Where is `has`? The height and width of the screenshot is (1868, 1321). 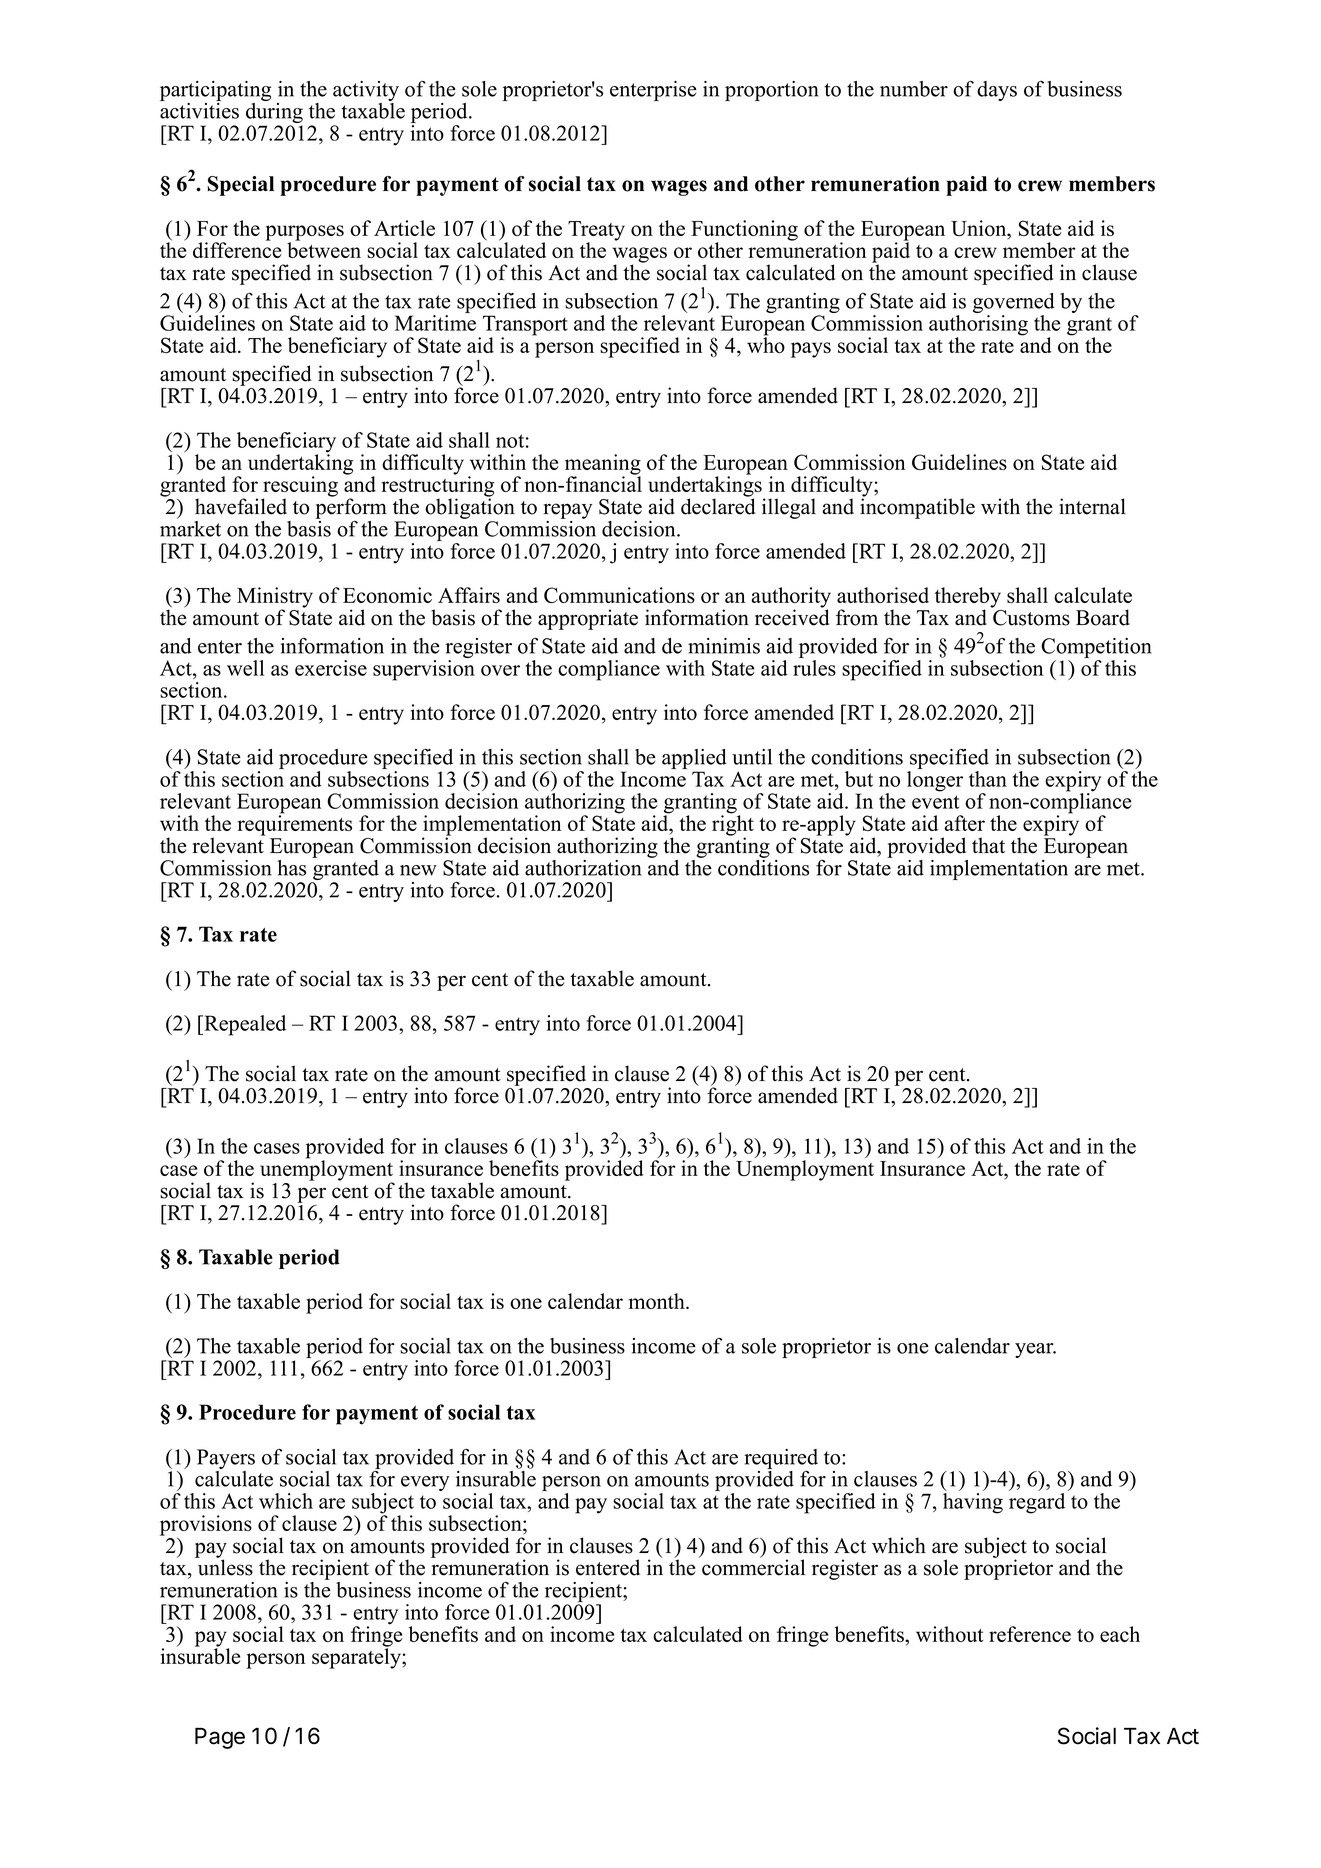 has is located at coordinates (292, 868).
